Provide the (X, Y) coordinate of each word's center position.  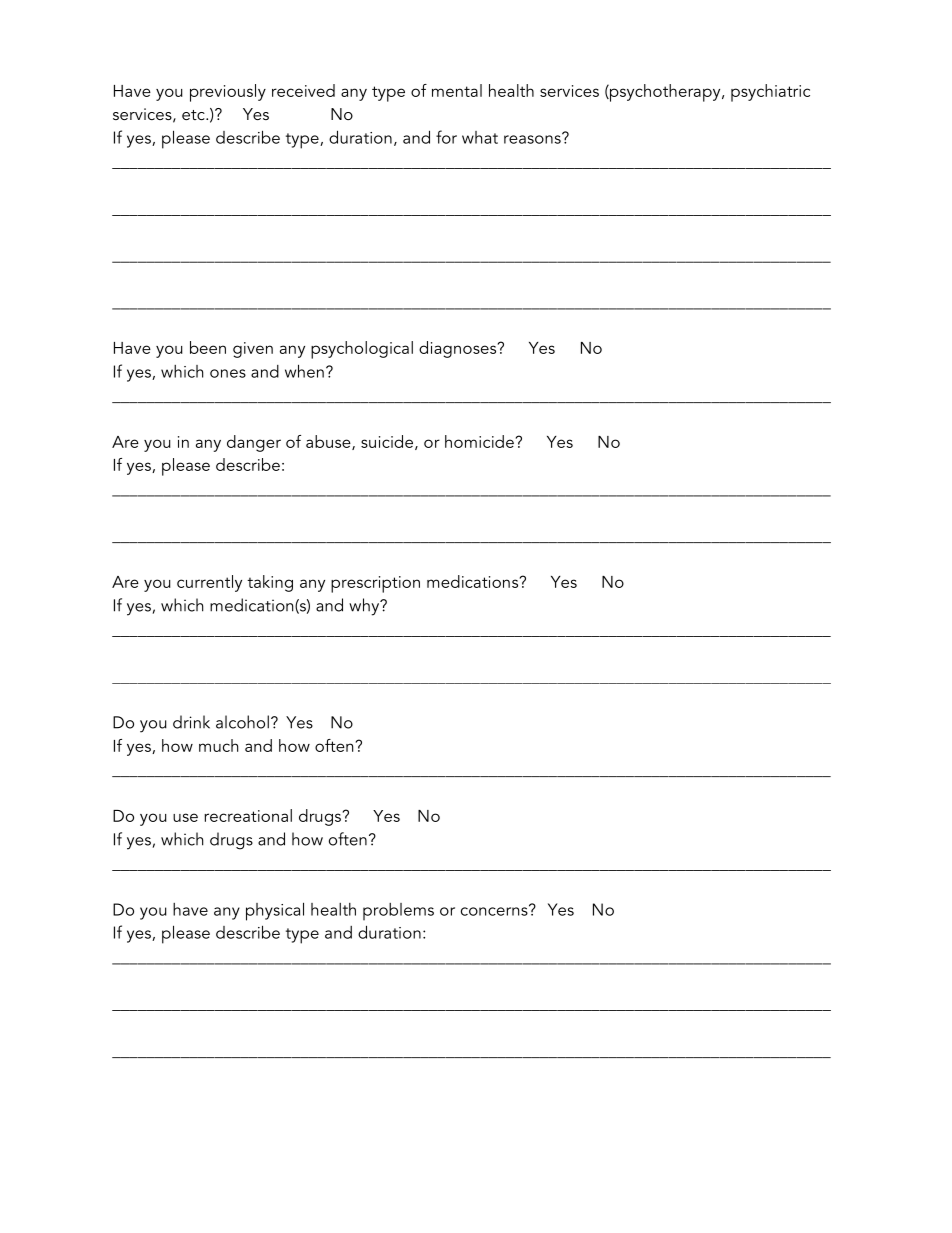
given (253, 350)
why (365, 607)
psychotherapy (665, 93)
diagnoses (459, 349)
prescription (375, 584)
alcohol (242, 722)
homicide (479, 441)
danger (254, 443)
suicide (387, 441)
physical (275, 911)
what (480, 137)
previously (228, 93)
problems (398, 912)
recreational (248, 815)
